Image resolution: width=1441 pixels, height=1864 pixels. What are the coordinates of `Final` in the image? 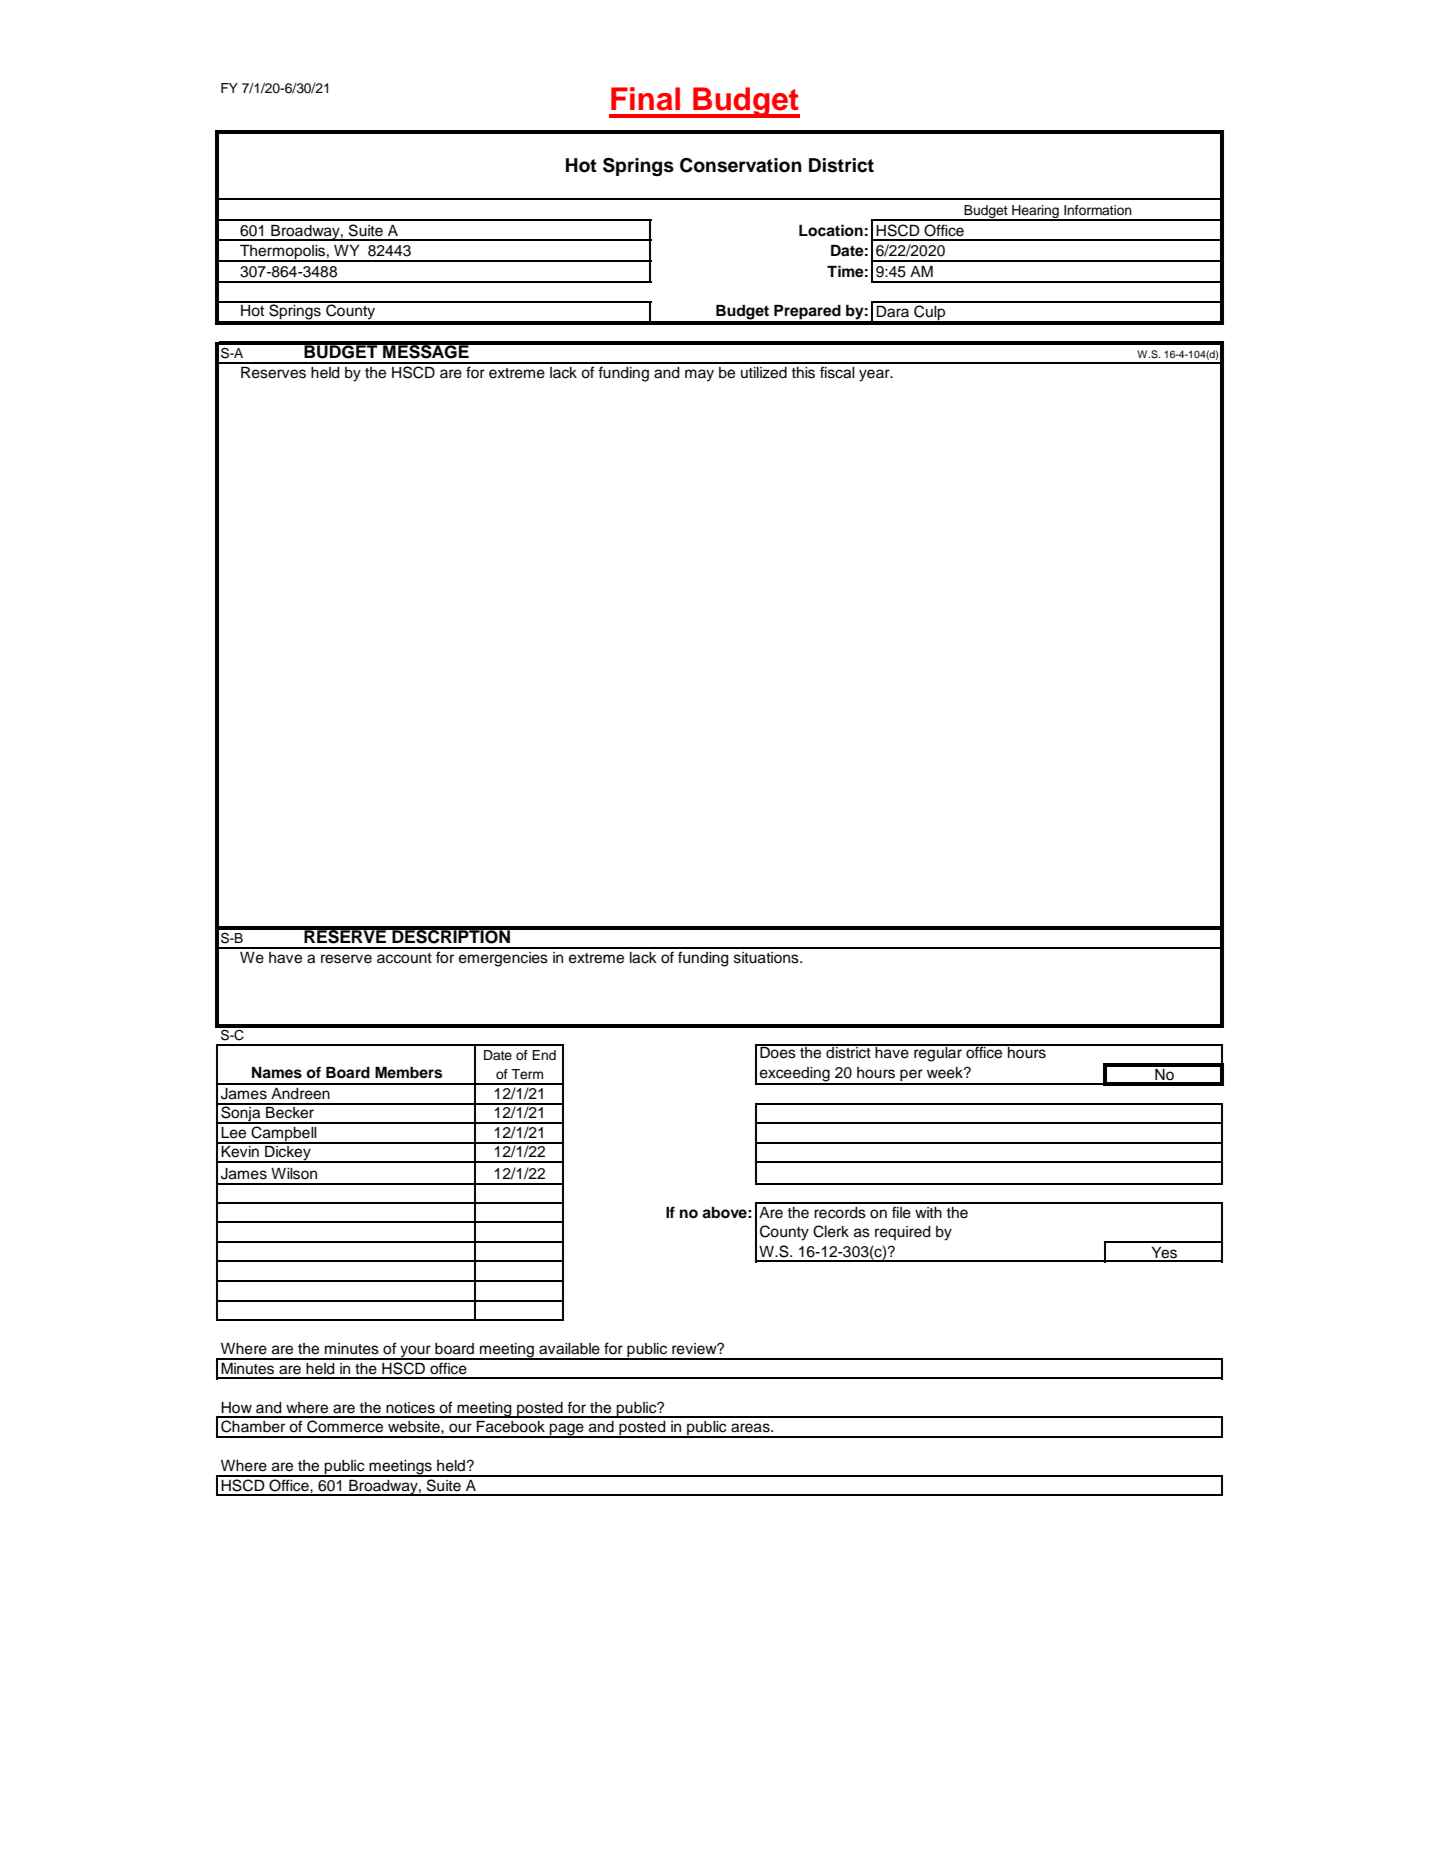 It's located at (645, 99).
